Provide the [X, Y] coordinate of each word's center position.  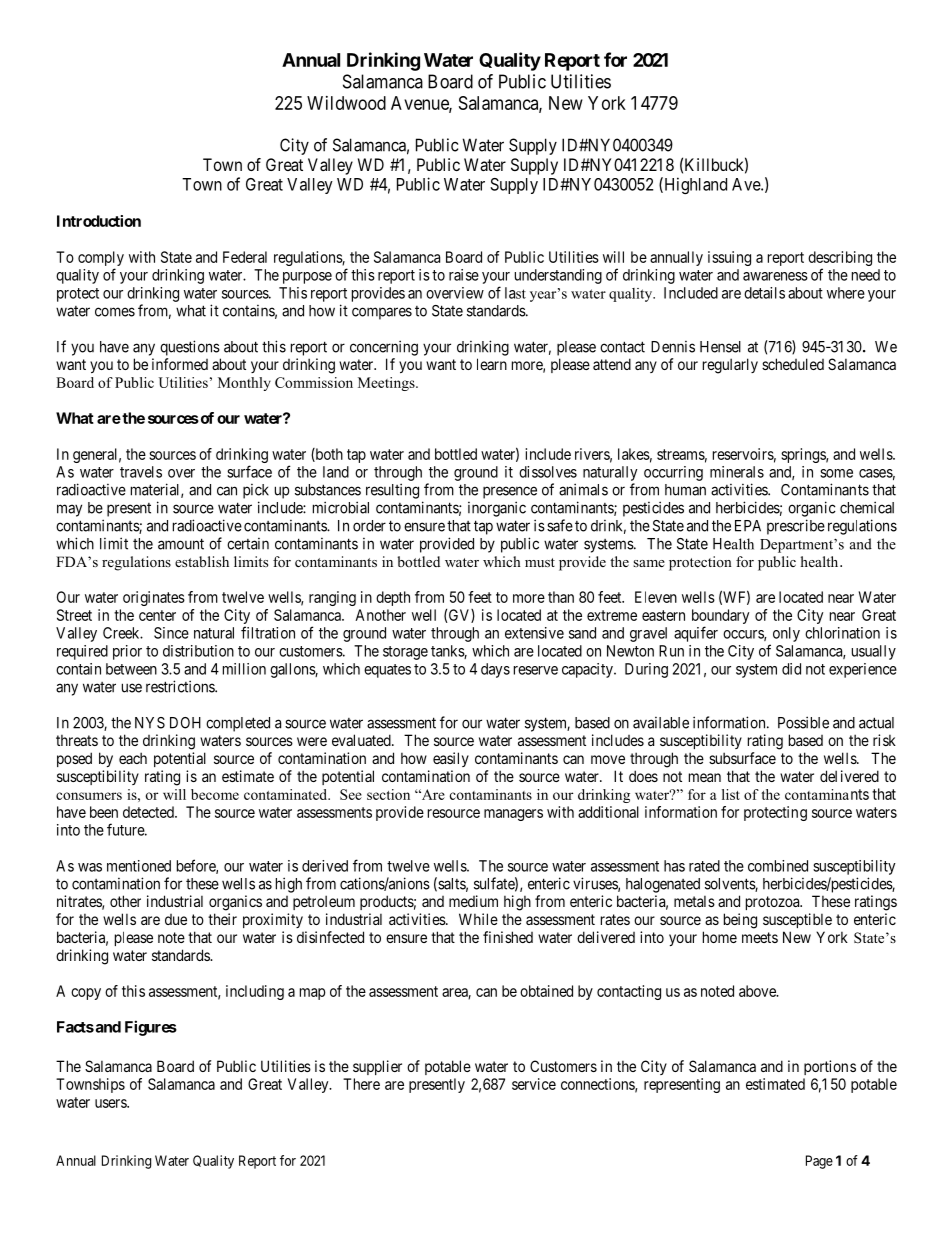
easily [451, 759]
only [786, 634]
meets [760, 937]
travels [141, 472]
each [133, 758]
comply [101, 260]
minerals [737, 472]
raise [464, 275]
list [731, 794]
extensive [534, 633]
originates [154, 598]
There [361, 1084]
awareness [775, 276]
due [176, 919]
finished [508, 937]
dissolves [548, 472]
